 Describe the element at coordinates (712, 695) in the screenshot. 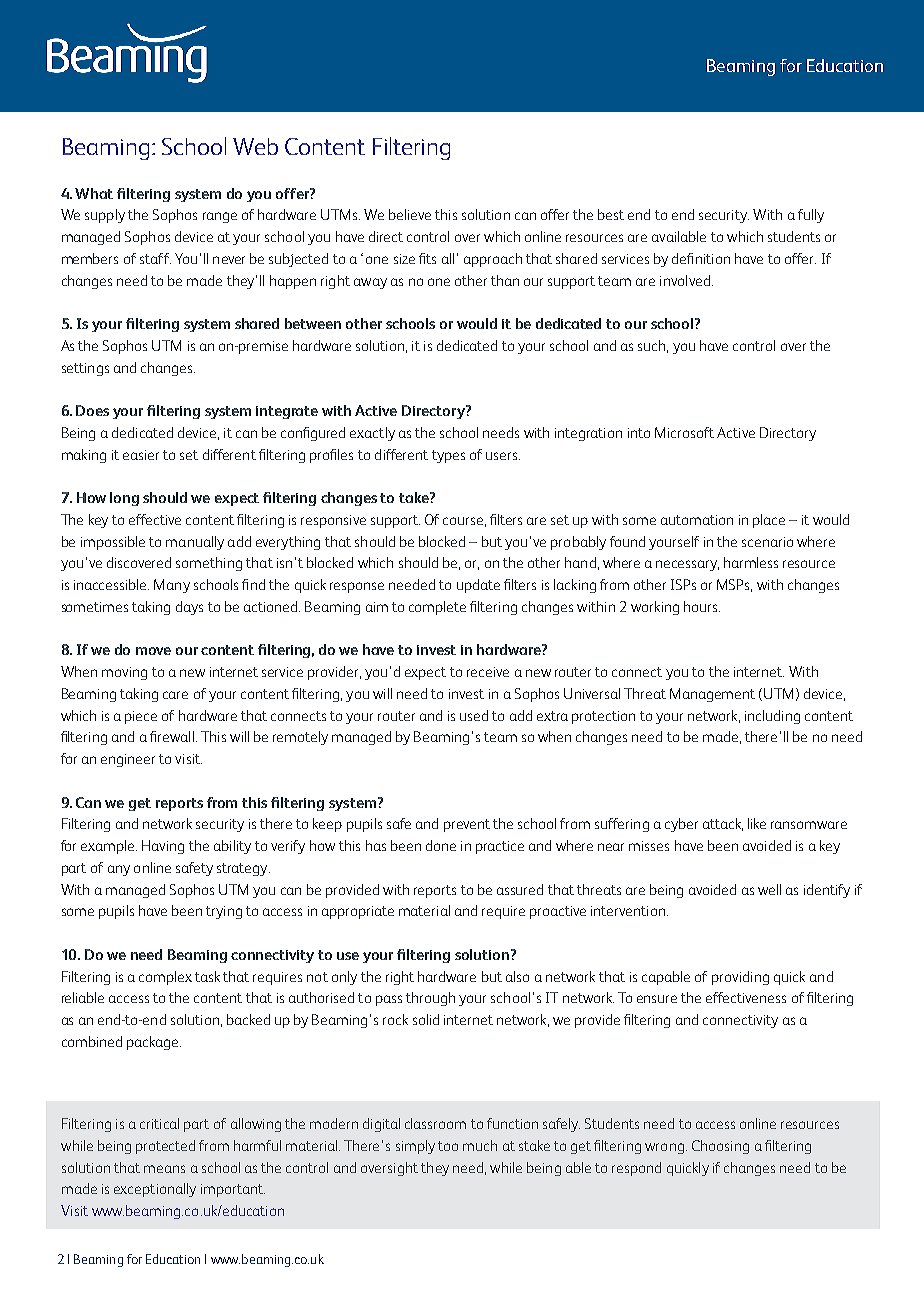

I see `Management` at that location.
